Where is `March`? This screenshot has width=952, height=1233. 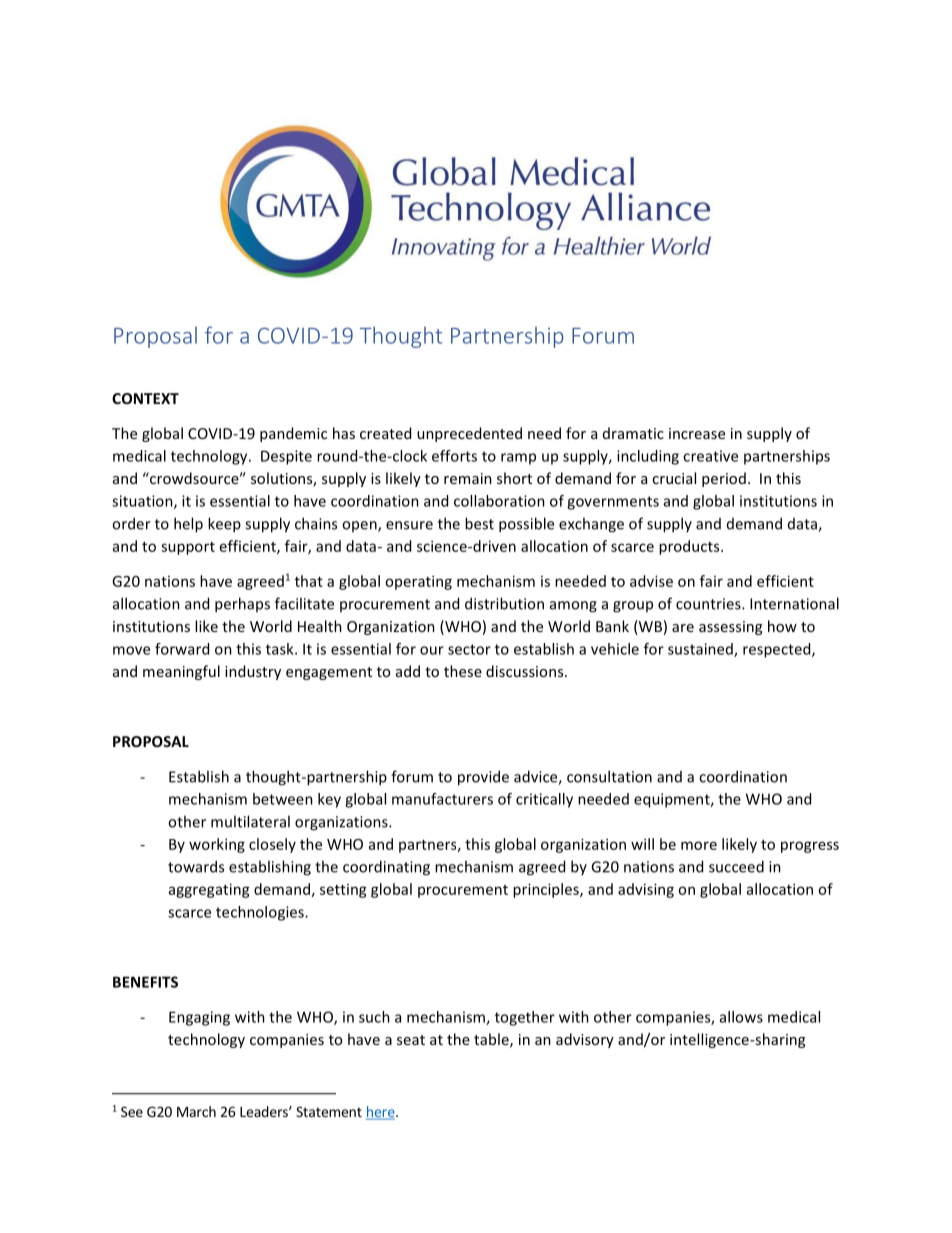
March is located at coordinates (196, 1111).
